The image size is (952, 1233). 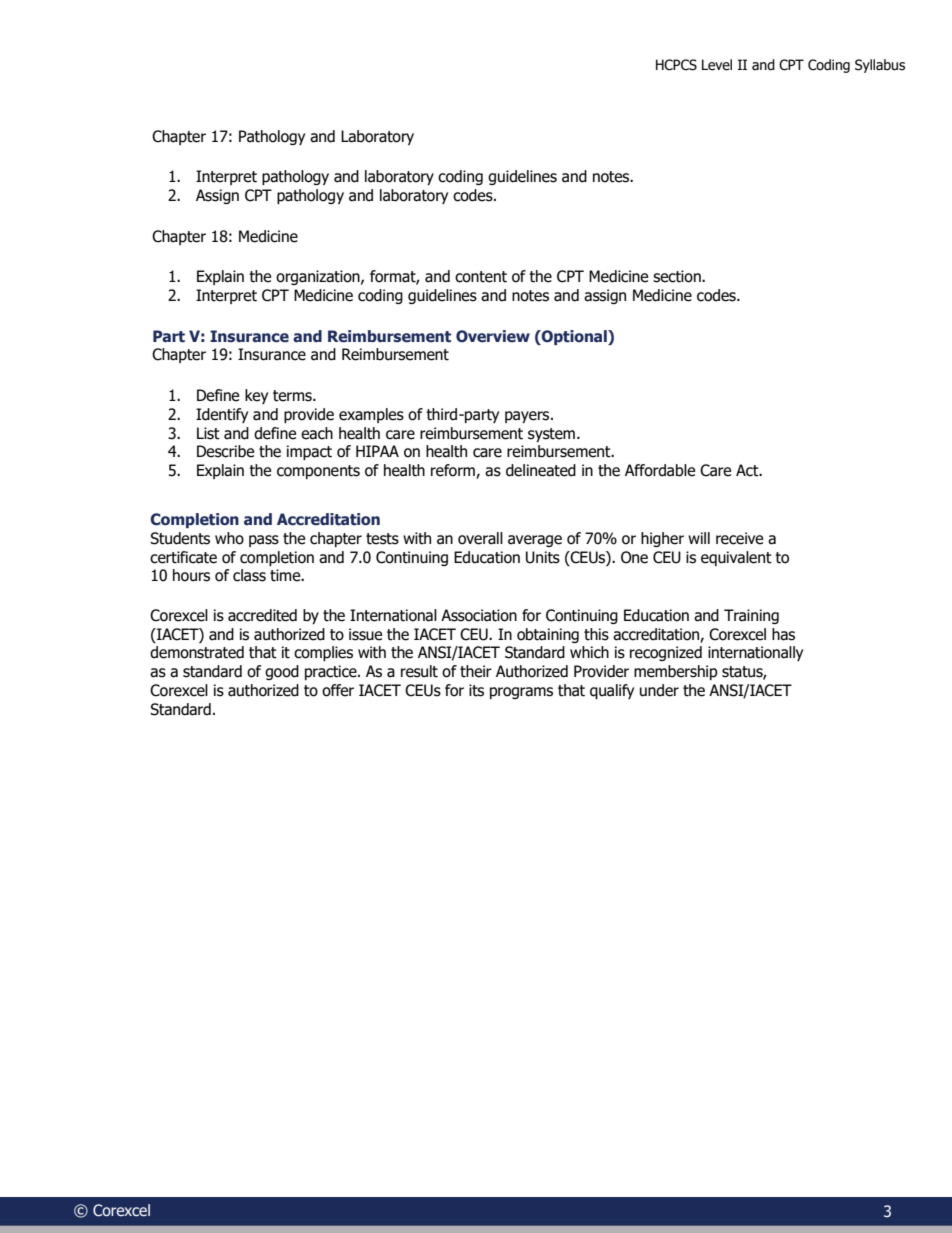 What do you see at coordinates (717, 65) in the screenshot?
I see `Level` at bounding box center [717, 65].
